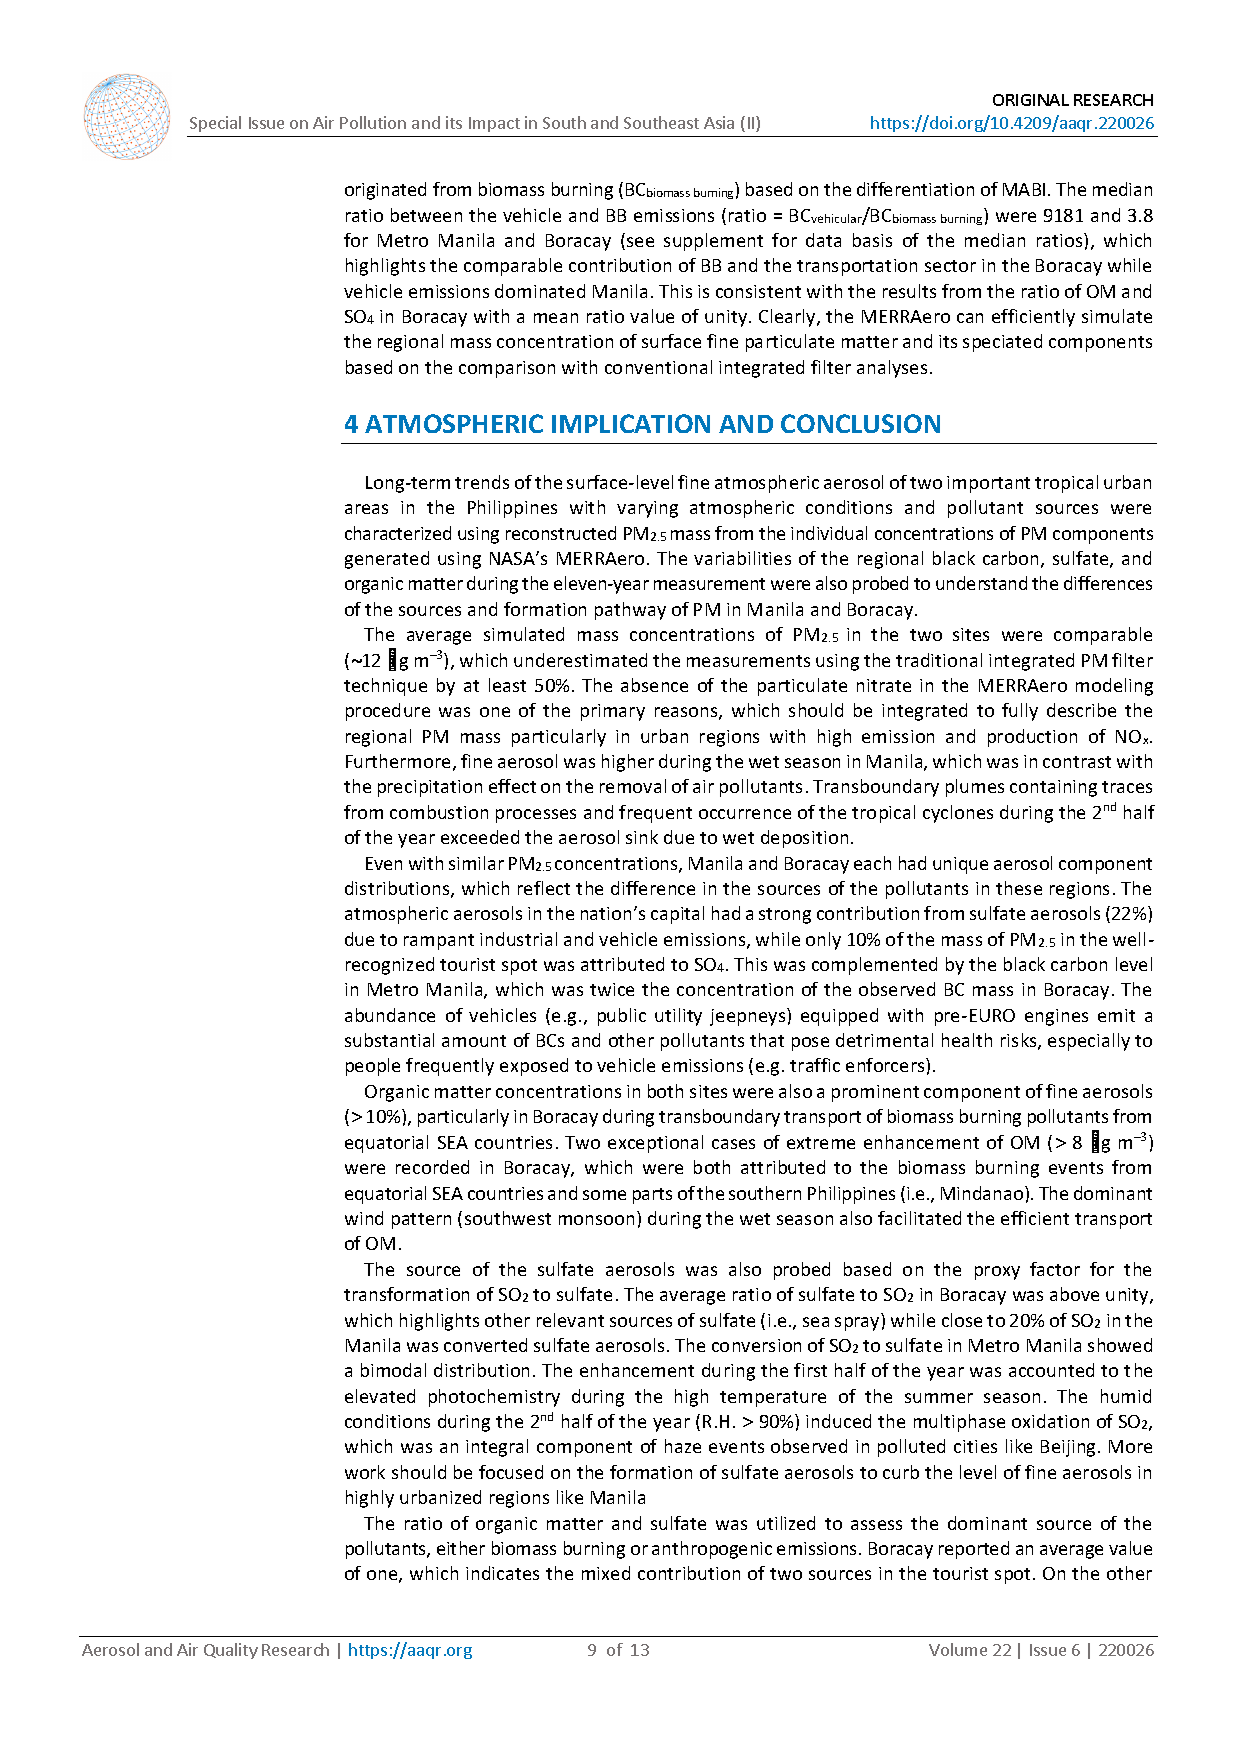  Describe the element at coordinates (719, 122) in the page. I see `Asia` at that location.
